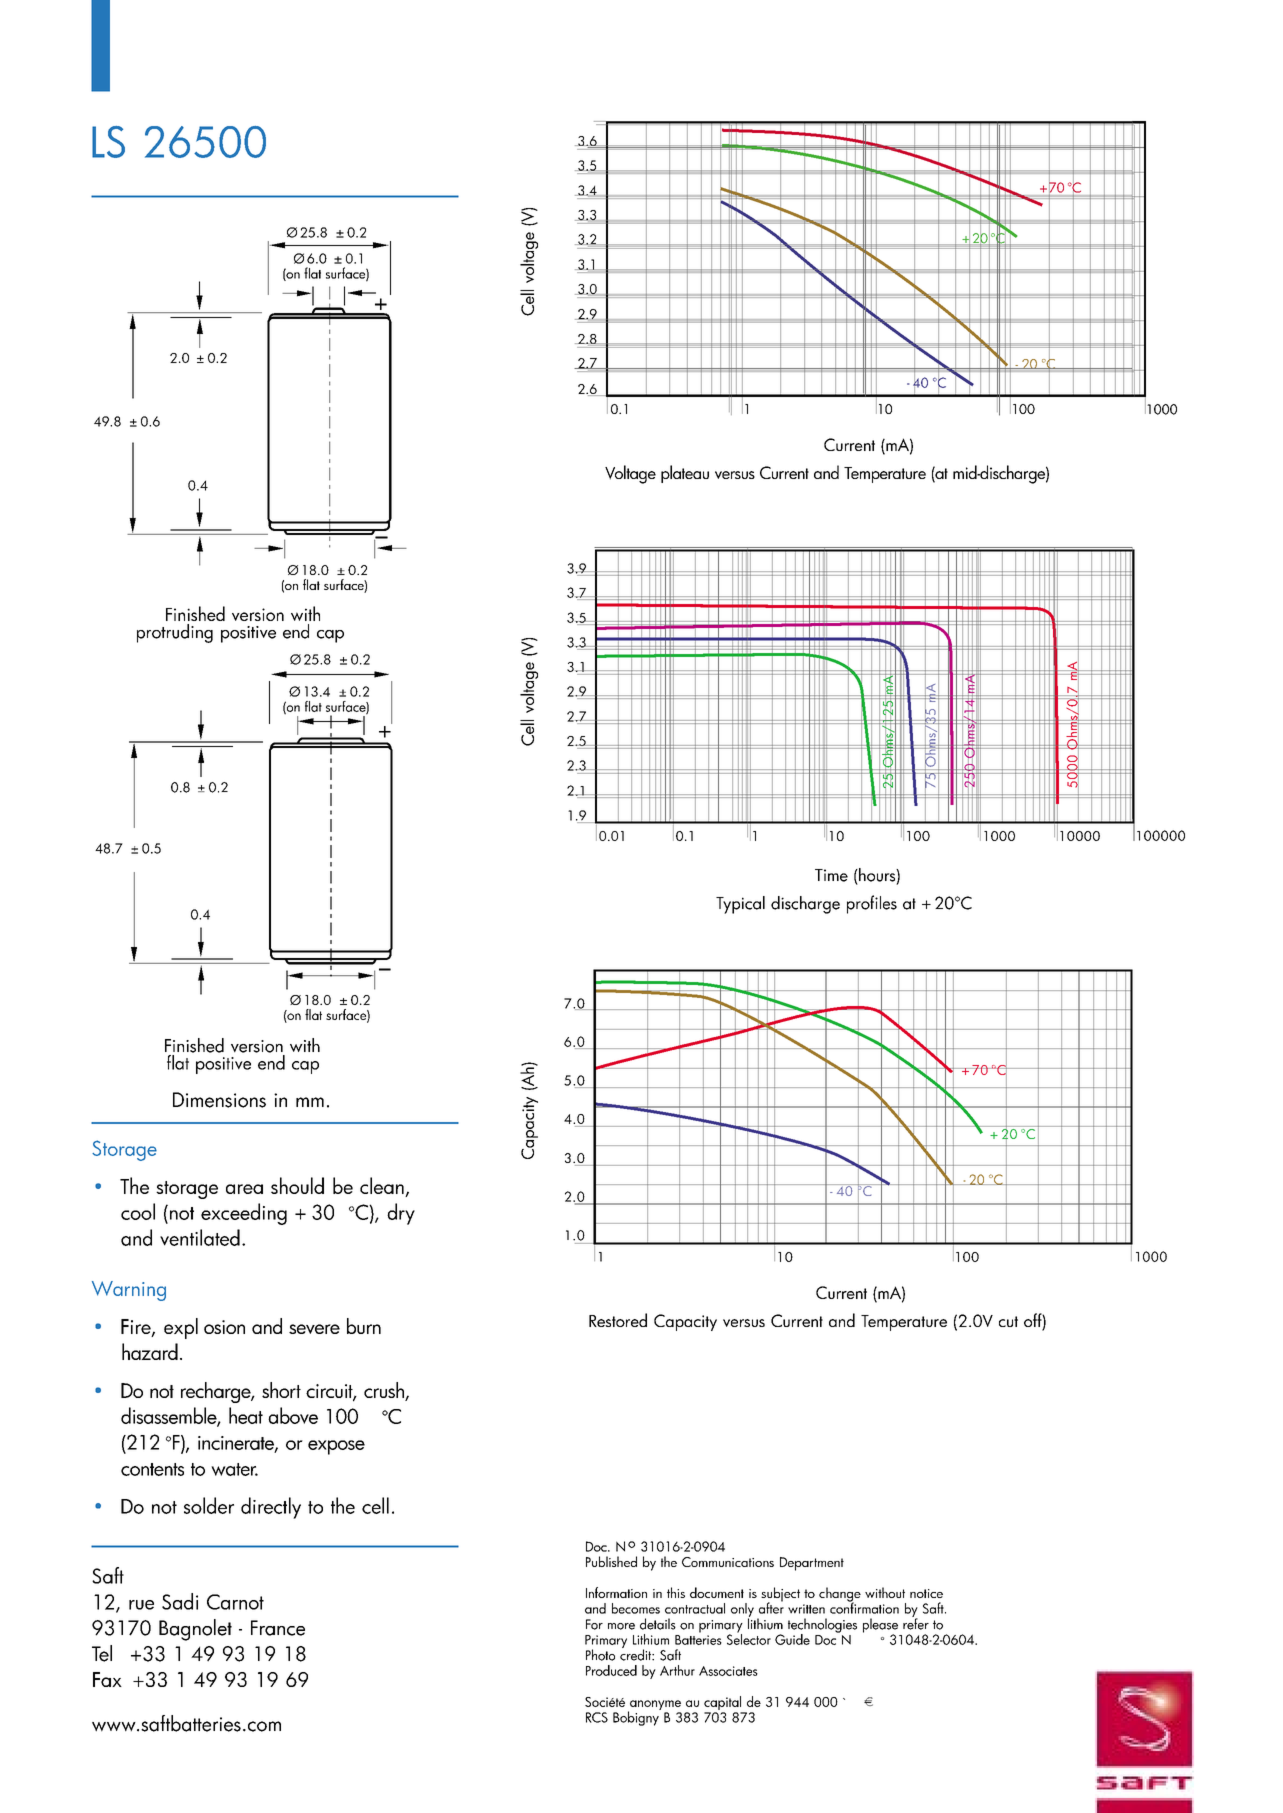 The image size is (1283, 1813). I want to click on France, so click(278, 1628).
